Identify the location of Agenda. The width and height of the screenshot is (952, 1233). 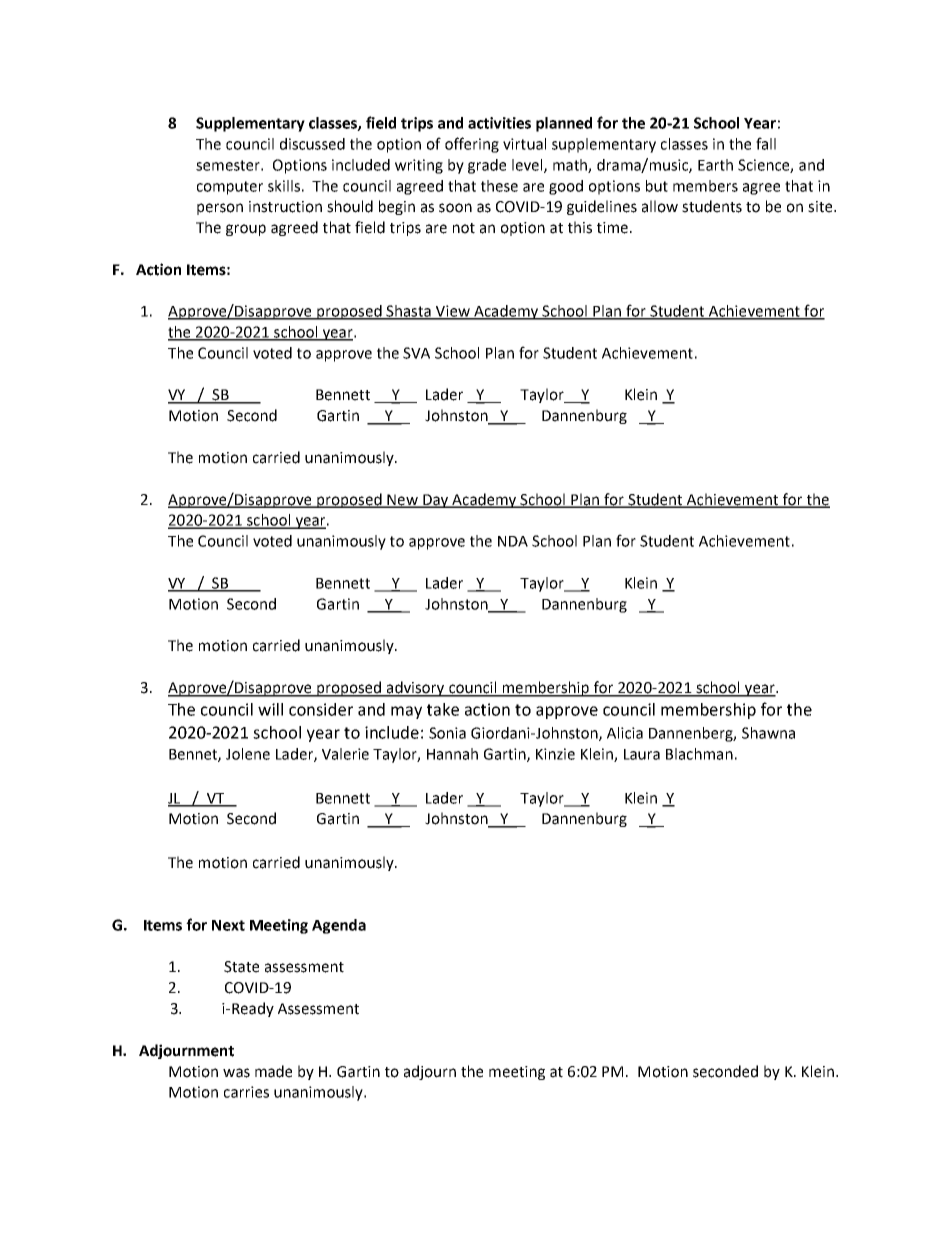
(339, 926).
